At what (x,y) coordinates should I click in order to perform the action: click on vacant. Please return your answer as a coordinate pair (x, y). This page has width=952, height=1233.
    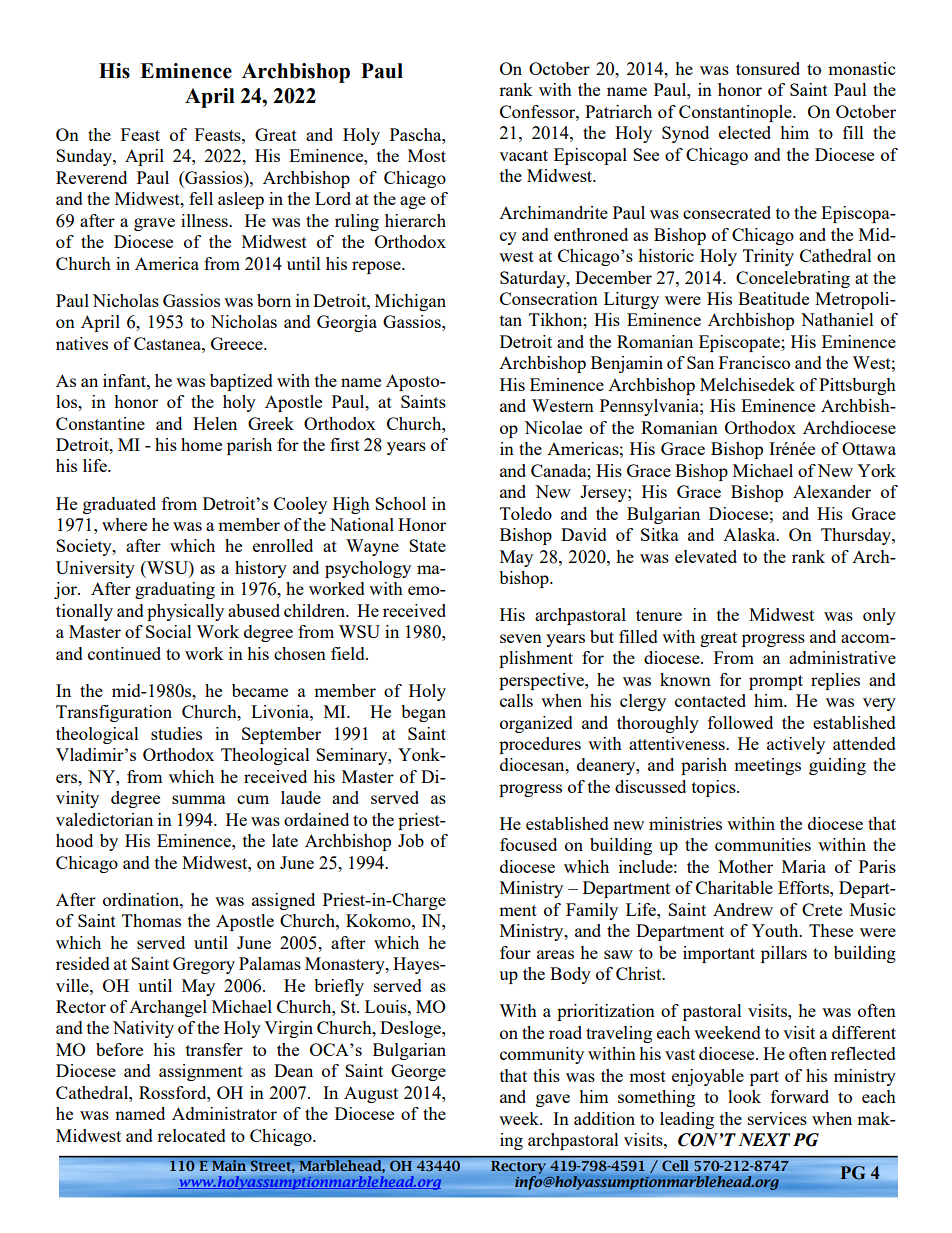
    Looking at the image, I should click on (523, 155).
